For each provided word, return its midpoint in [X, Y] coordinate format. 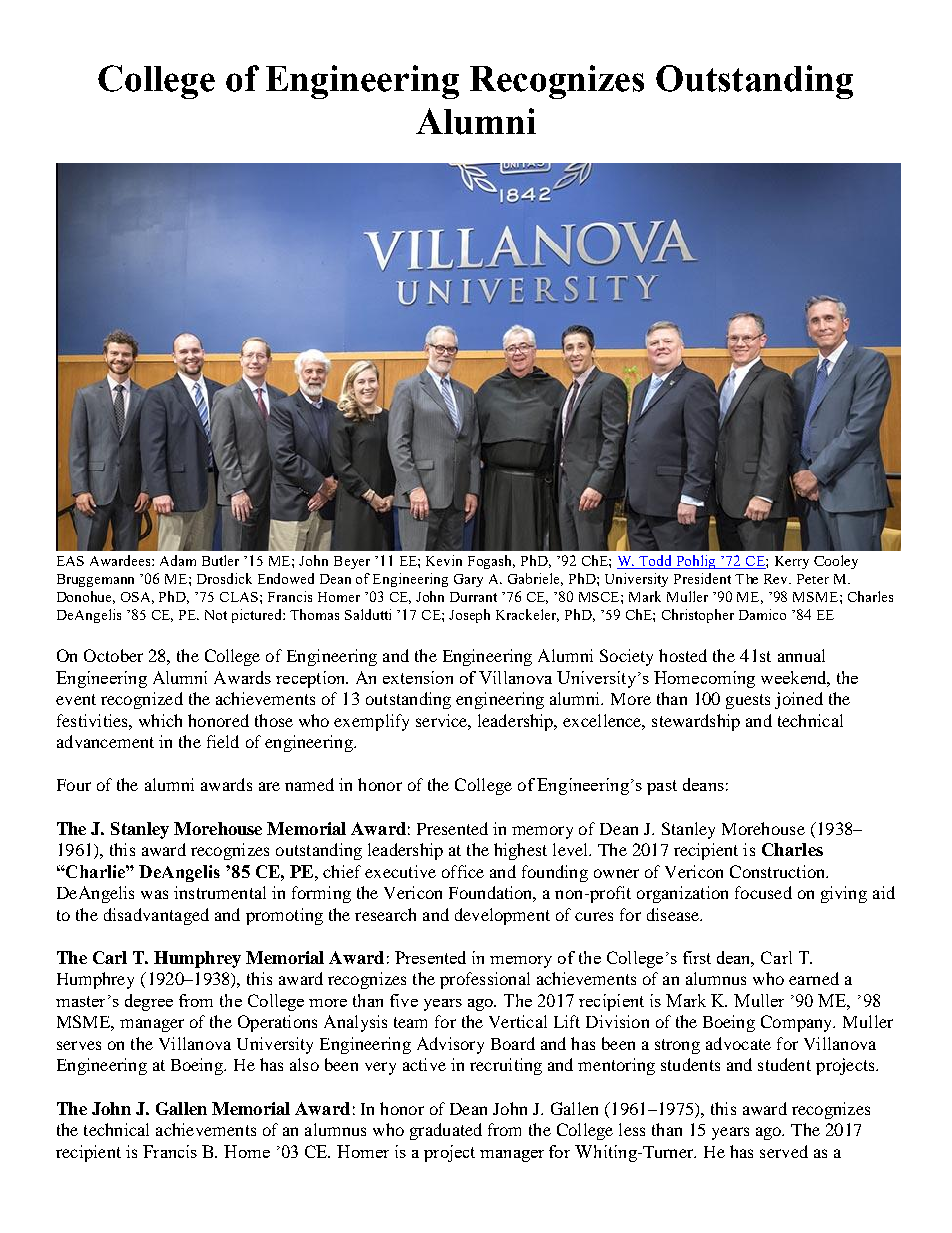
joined [799, 700]
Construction [779, 871]
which [160, 720]
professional [485, 980]
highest [520, 851]
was [154, 894]
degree [149, 1002]
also [304, 1064]
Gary [468, 580]
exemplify [371, 722]
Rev [777, 579]
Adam [178, 560]
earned [814, 978]
